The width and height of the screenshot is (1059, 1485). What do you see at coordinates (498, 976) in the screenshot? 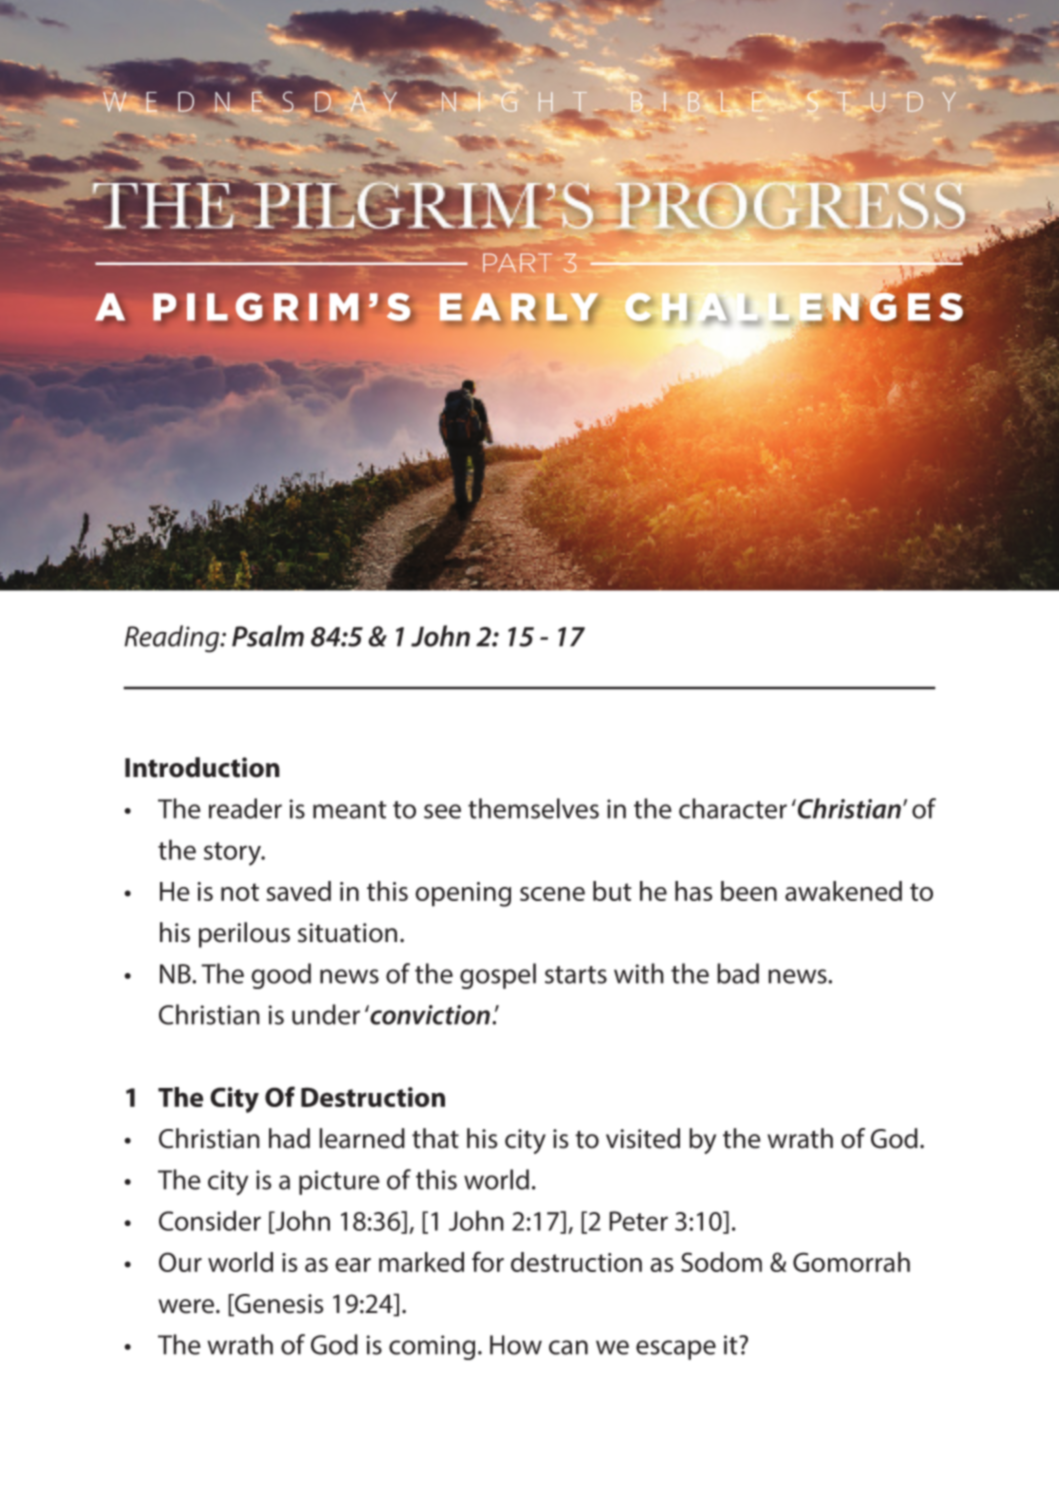
I see `gospel` at bounding box center [498, 976].
